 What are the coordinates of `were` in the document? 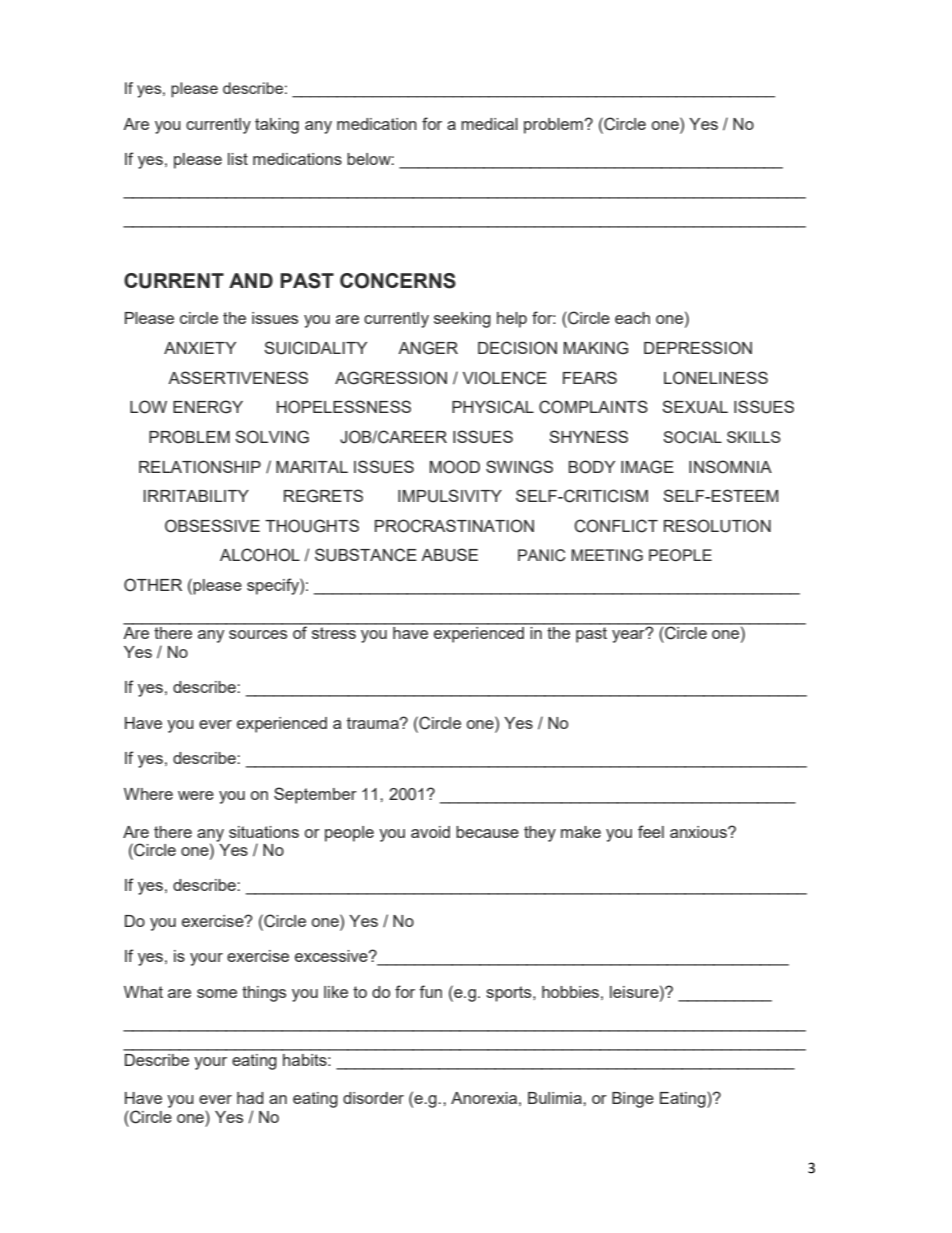 It's located at (196, 795).
